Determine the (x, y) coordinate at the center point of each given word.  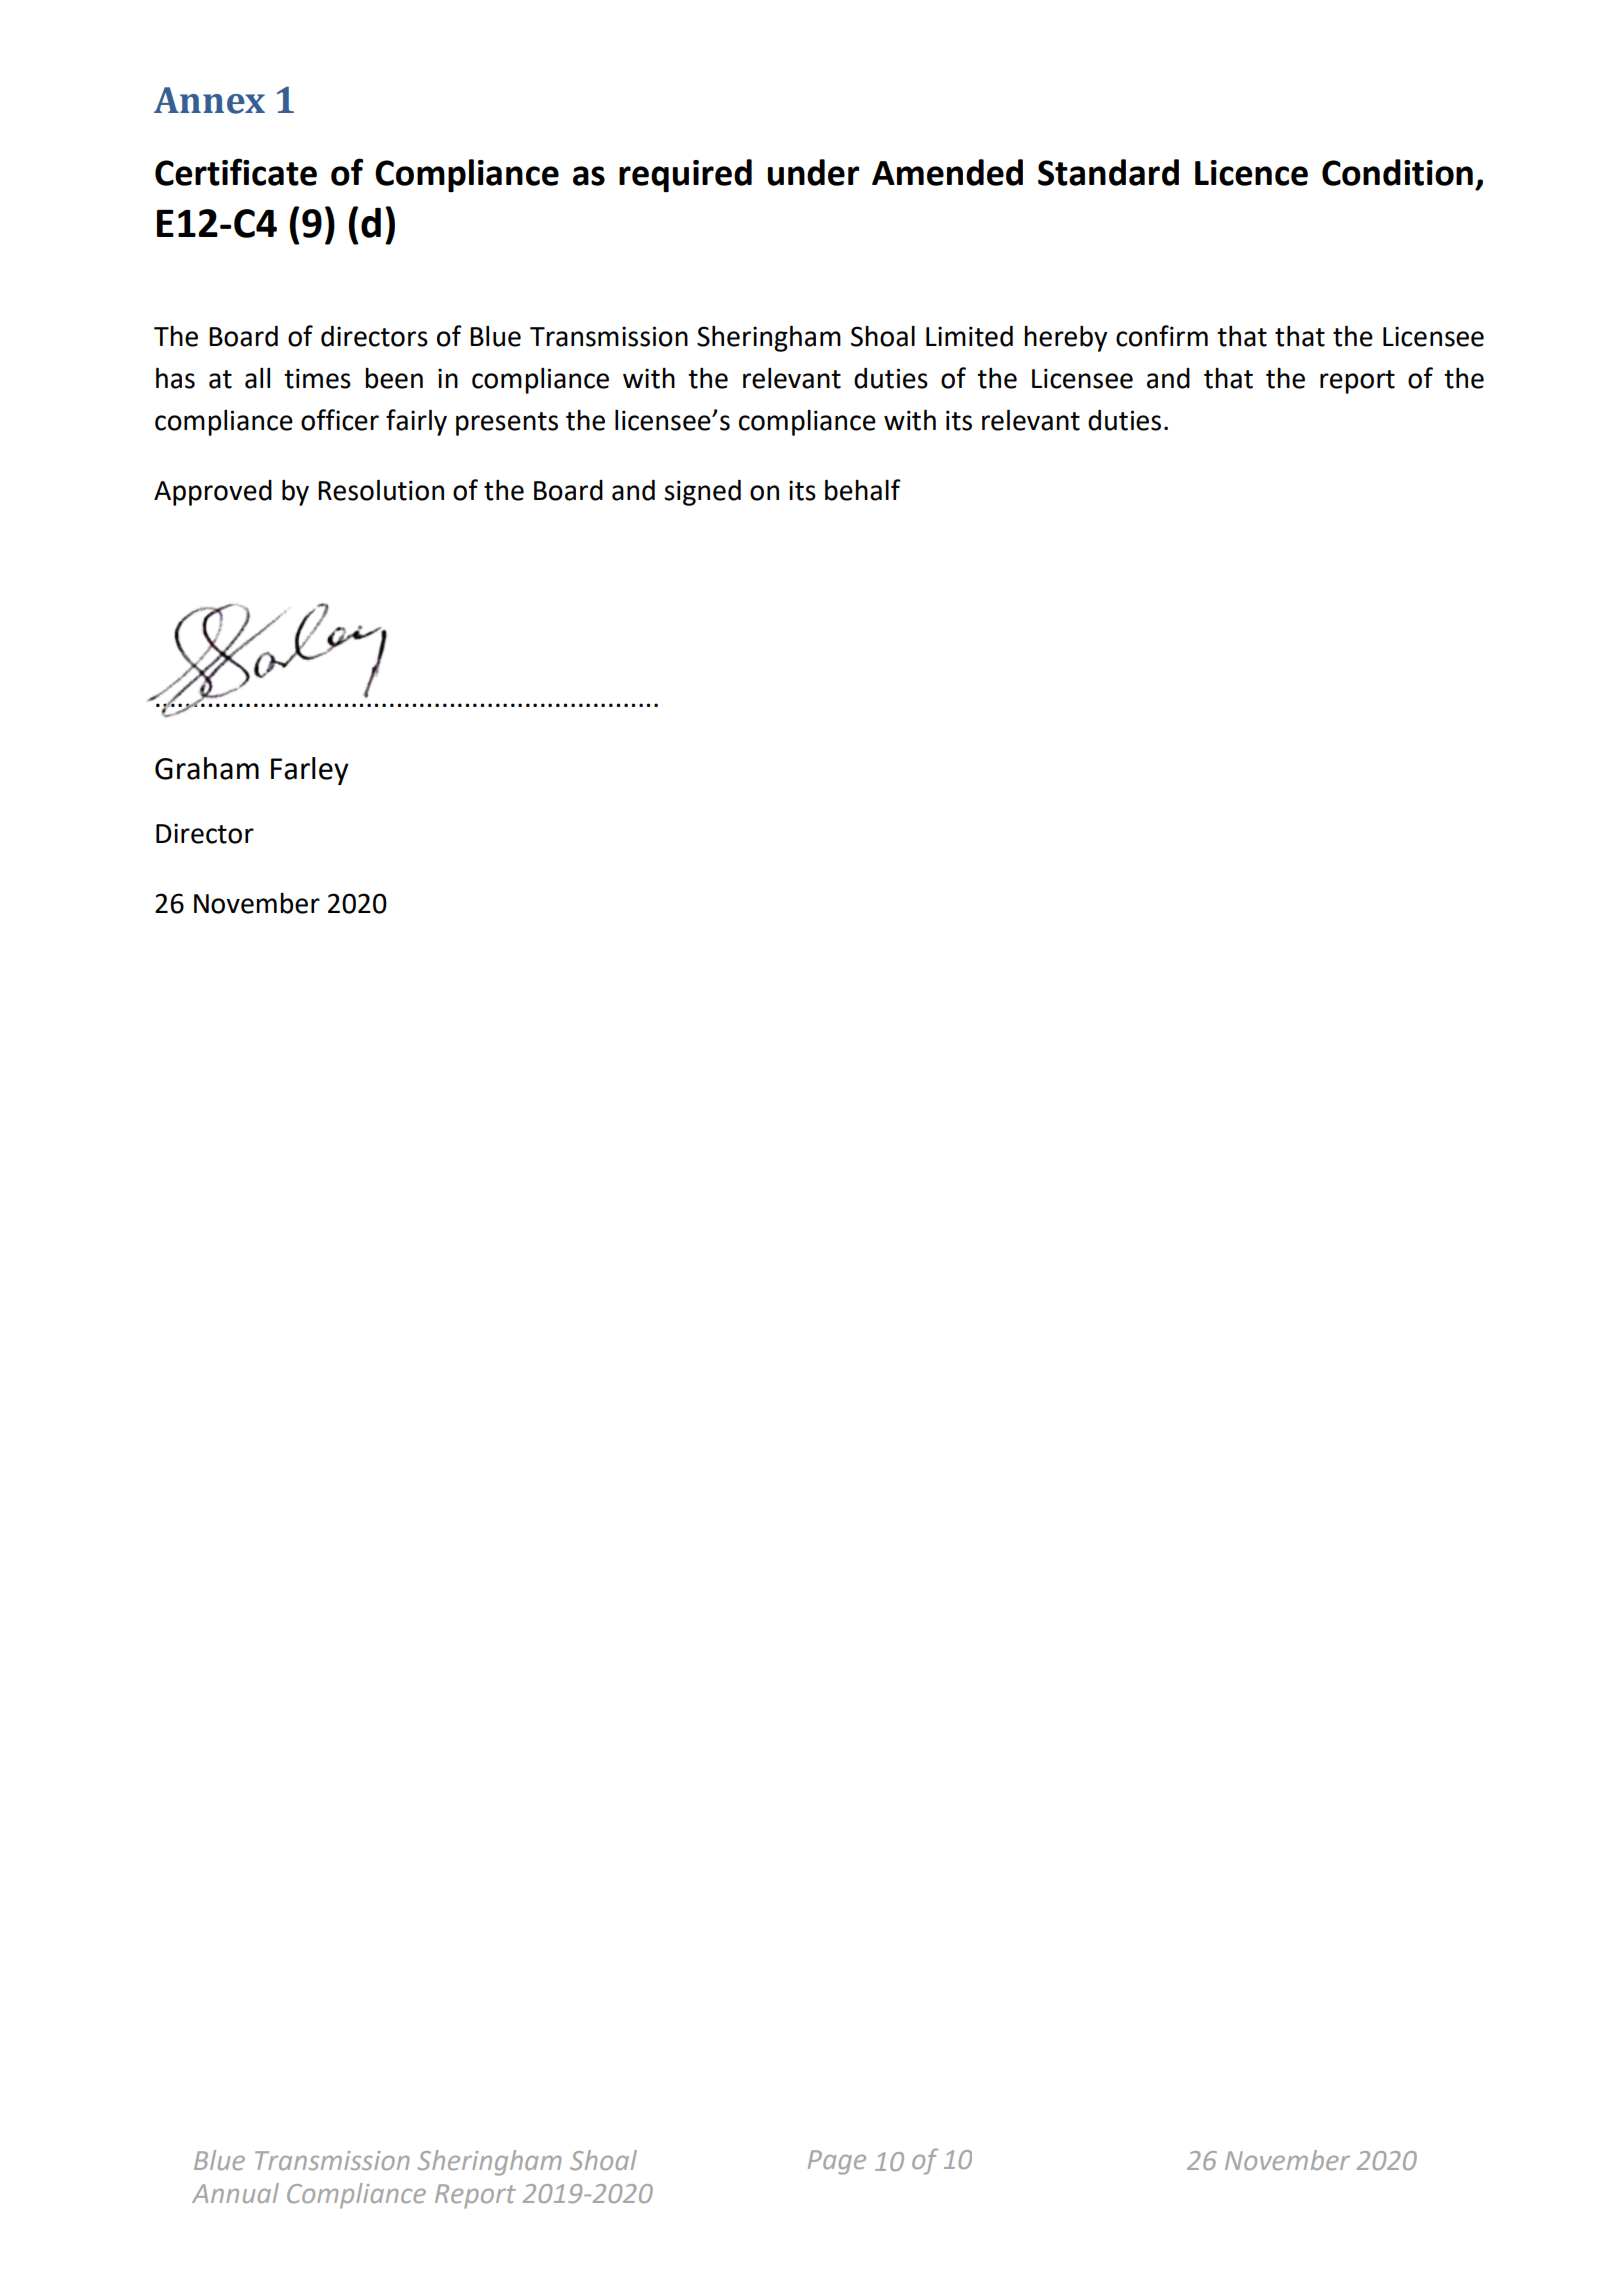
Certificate (236, 172)
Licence (1251, 173)
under (813, 172)
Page (837, 2162)
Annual (235, 2193)
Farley (310, 771)
